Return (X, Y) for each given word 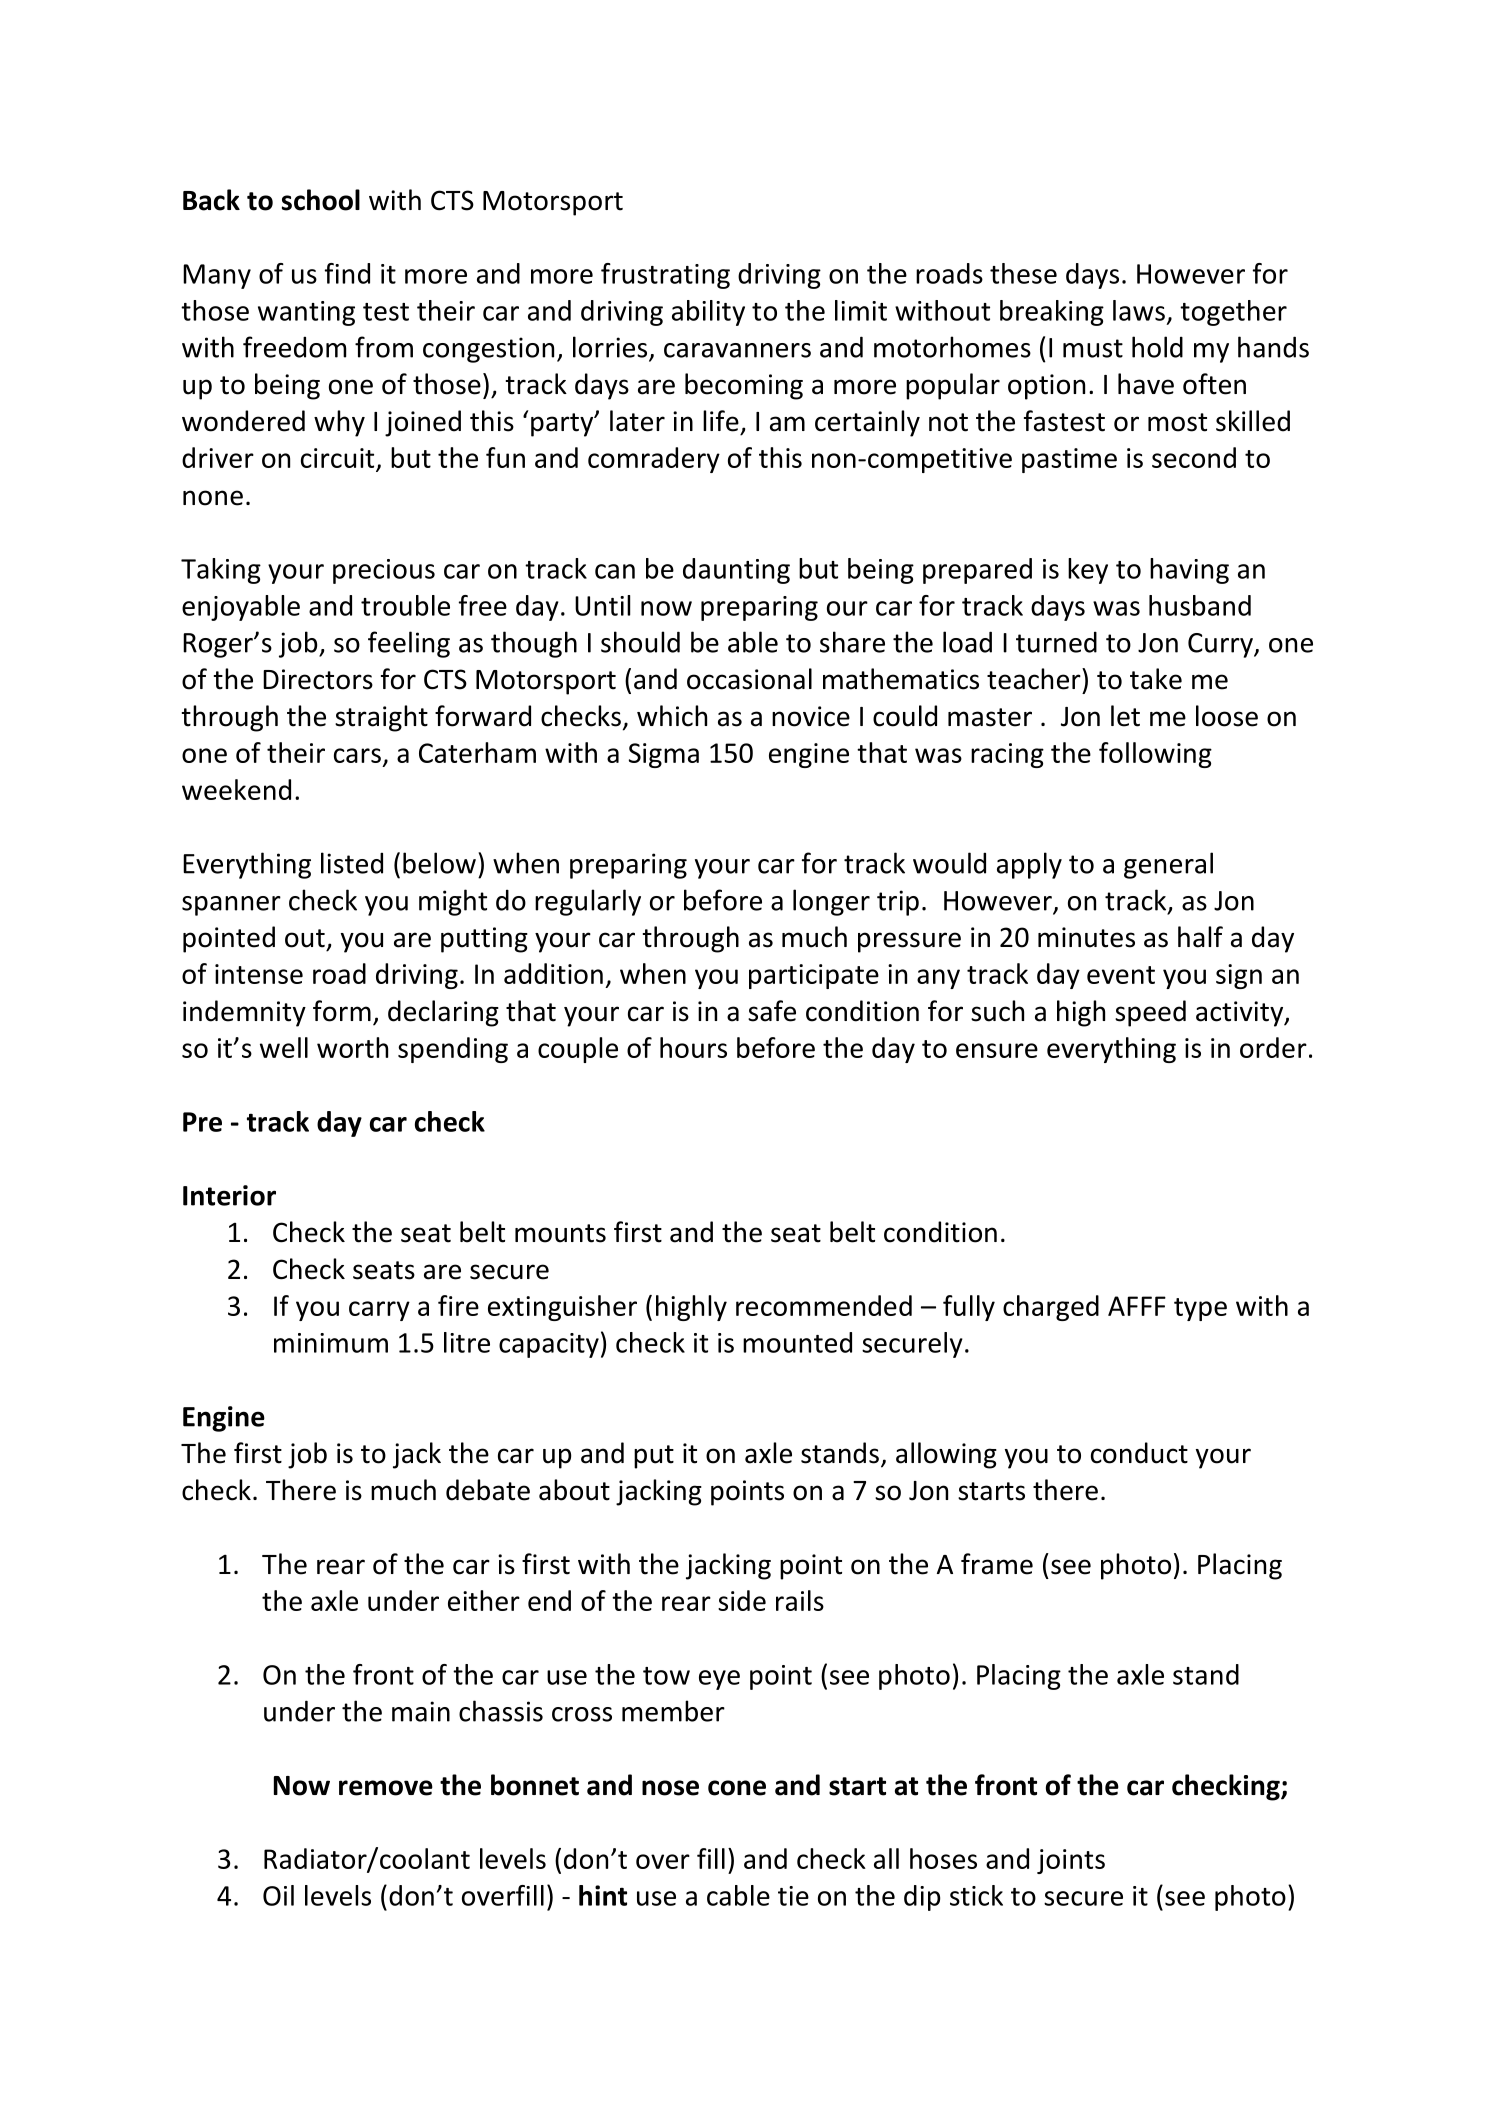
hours (693, 1047)
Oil (278, 1895)
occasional (749, 679)
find (347, 273)
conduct (1139, 1453)
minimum (331, 1343)
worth (352, 1047)
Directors (318, 679)
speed (1150, 1013)
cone (737, 1788)
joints (1071, 1861)
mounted (797, 1342)
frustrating (665, 276)
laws (1139, 310)
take (1156, 679)
